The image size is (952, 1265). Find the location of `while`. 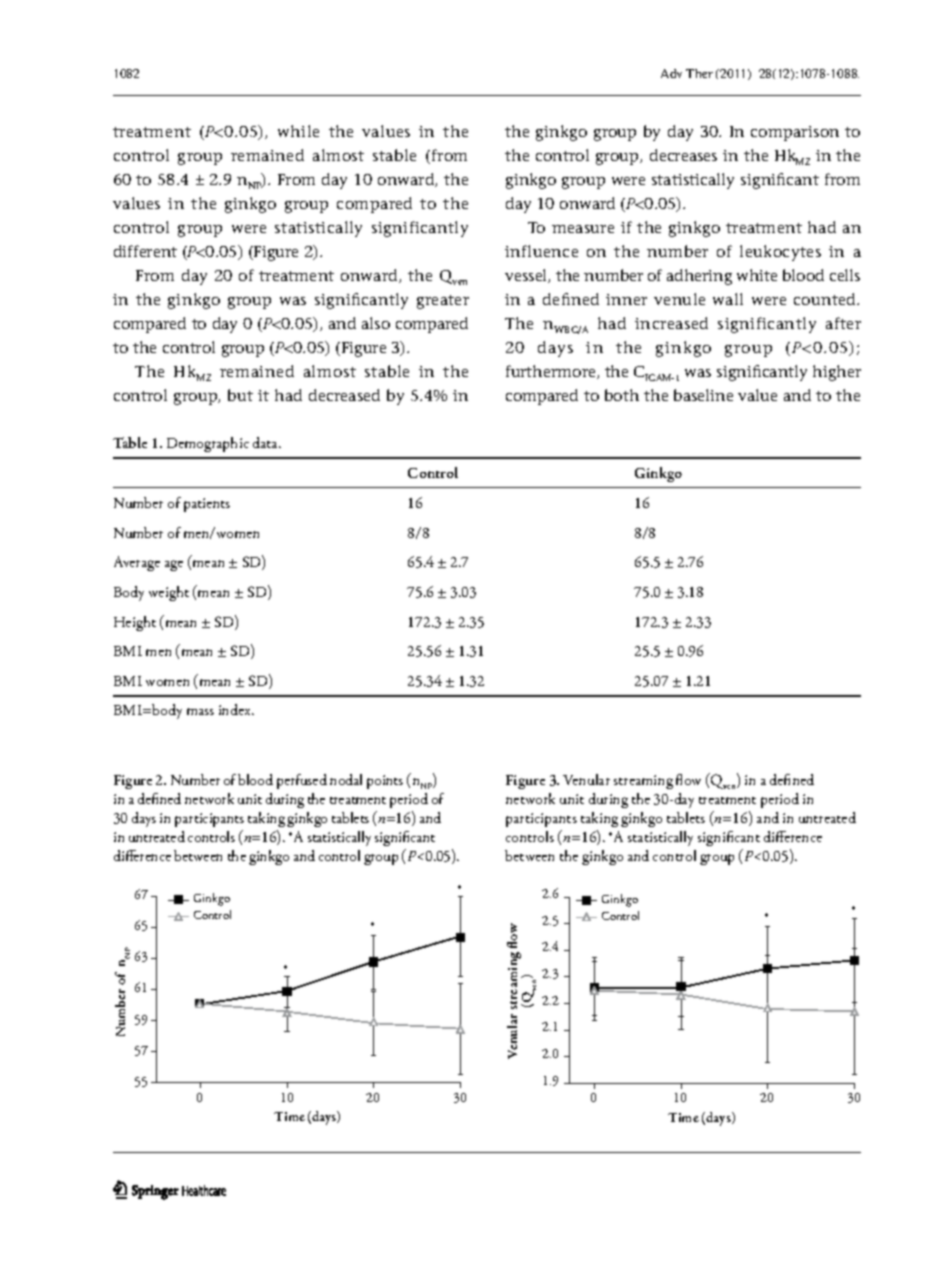

while is located at coordinates (298, 131).
